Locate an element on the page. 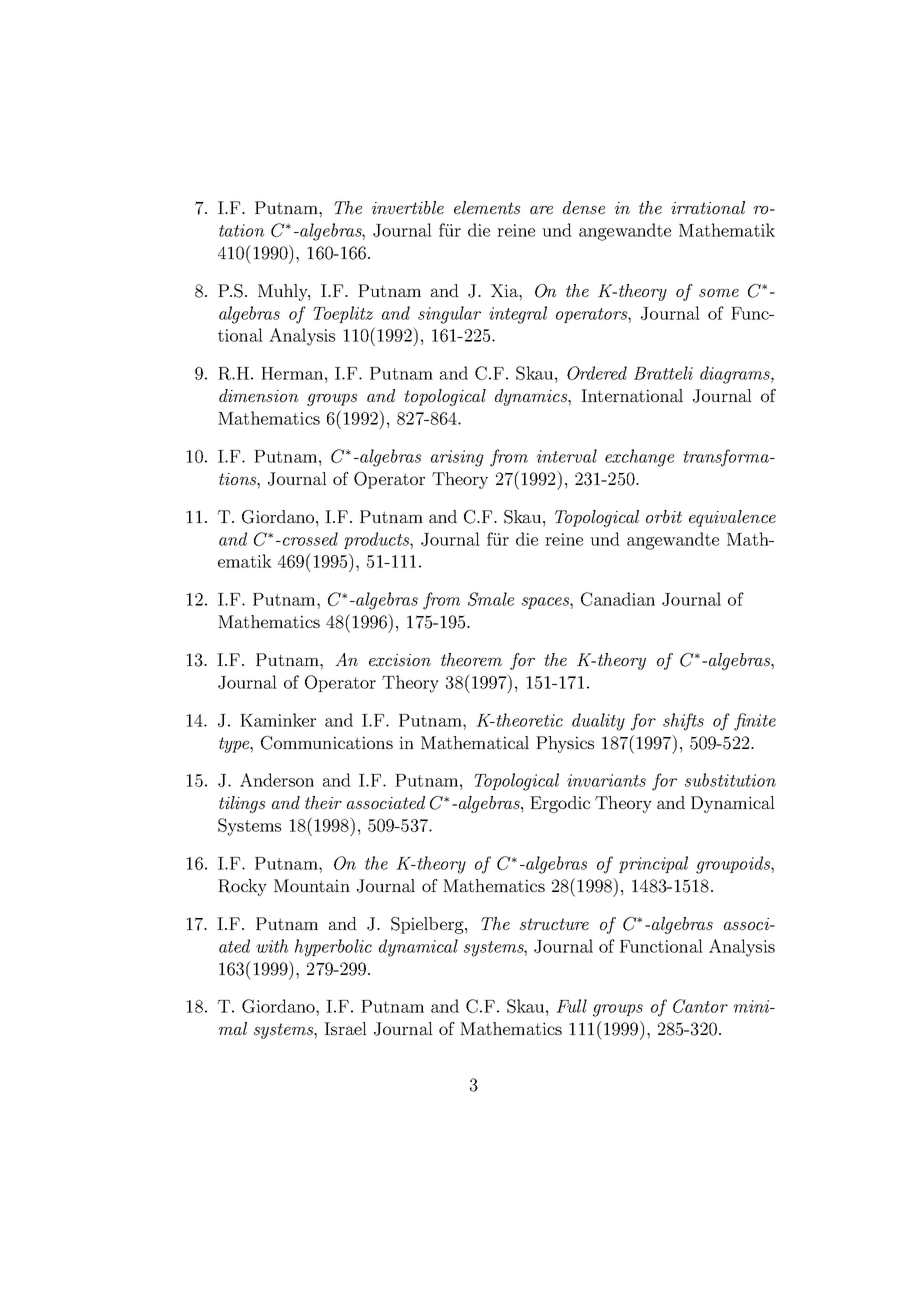 The width and height of the page is (924, 1308). Israel is located at coordinates (345, 1028).
